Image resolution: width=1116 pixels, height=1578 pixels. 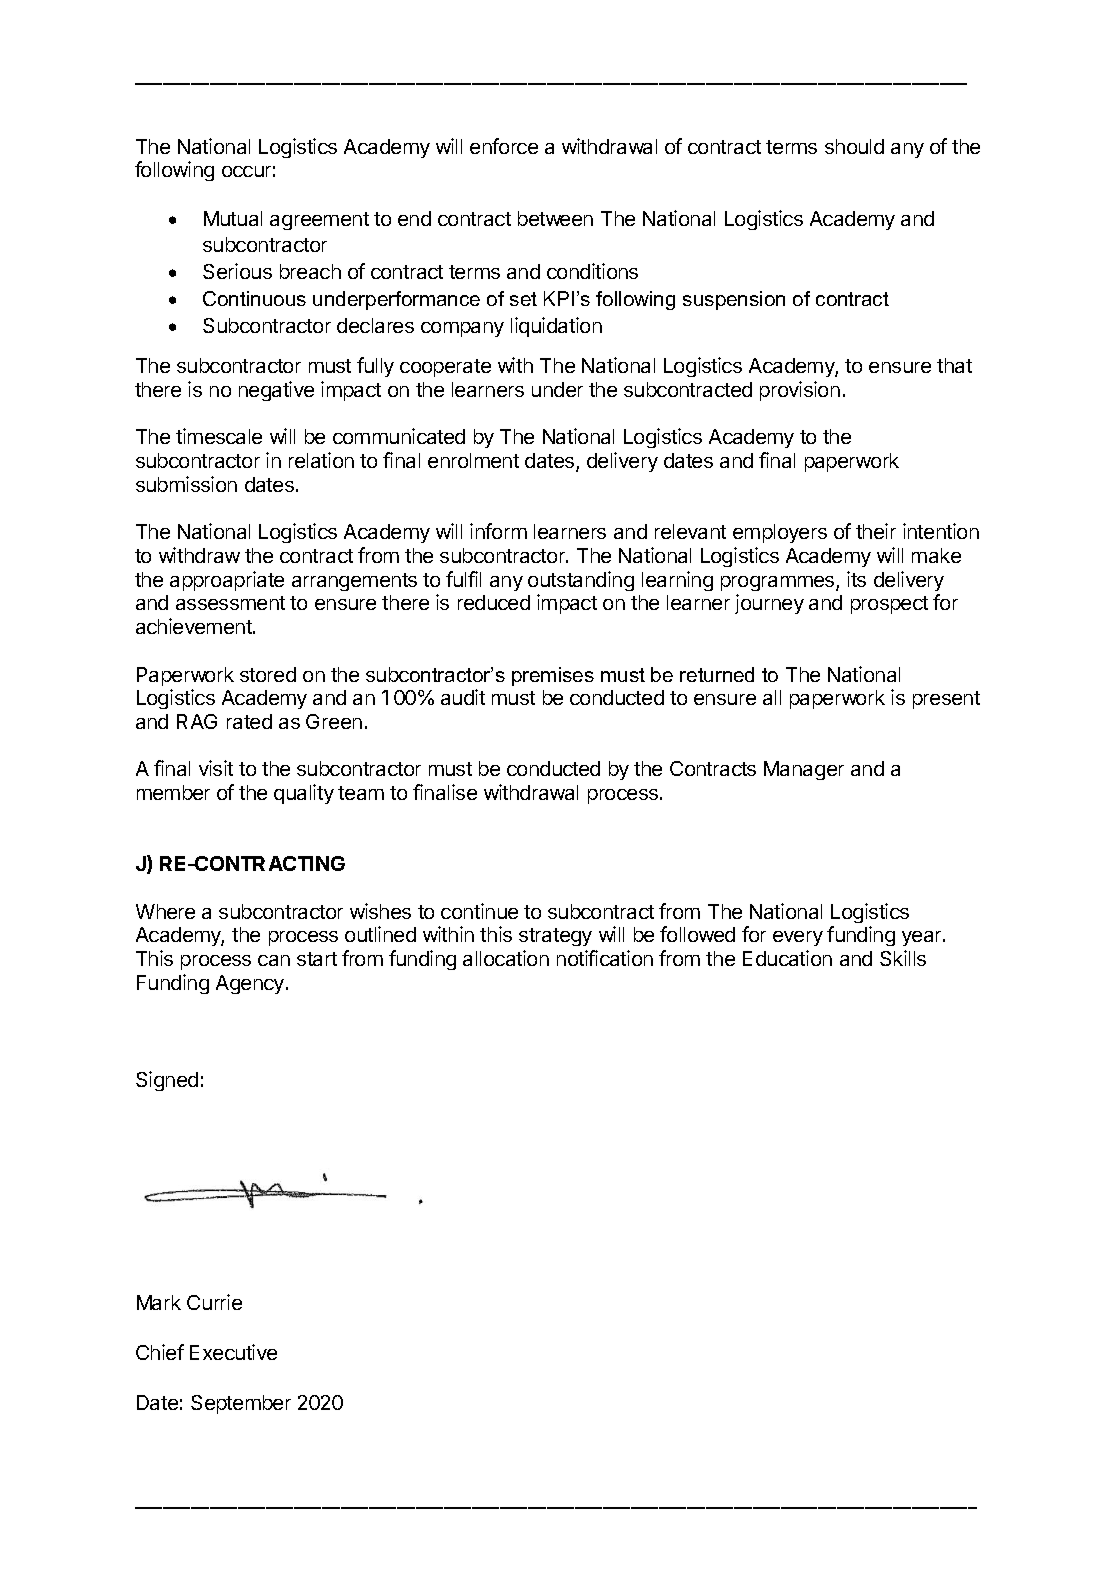 I want to click on Agency, so click(x=251, y=984).
